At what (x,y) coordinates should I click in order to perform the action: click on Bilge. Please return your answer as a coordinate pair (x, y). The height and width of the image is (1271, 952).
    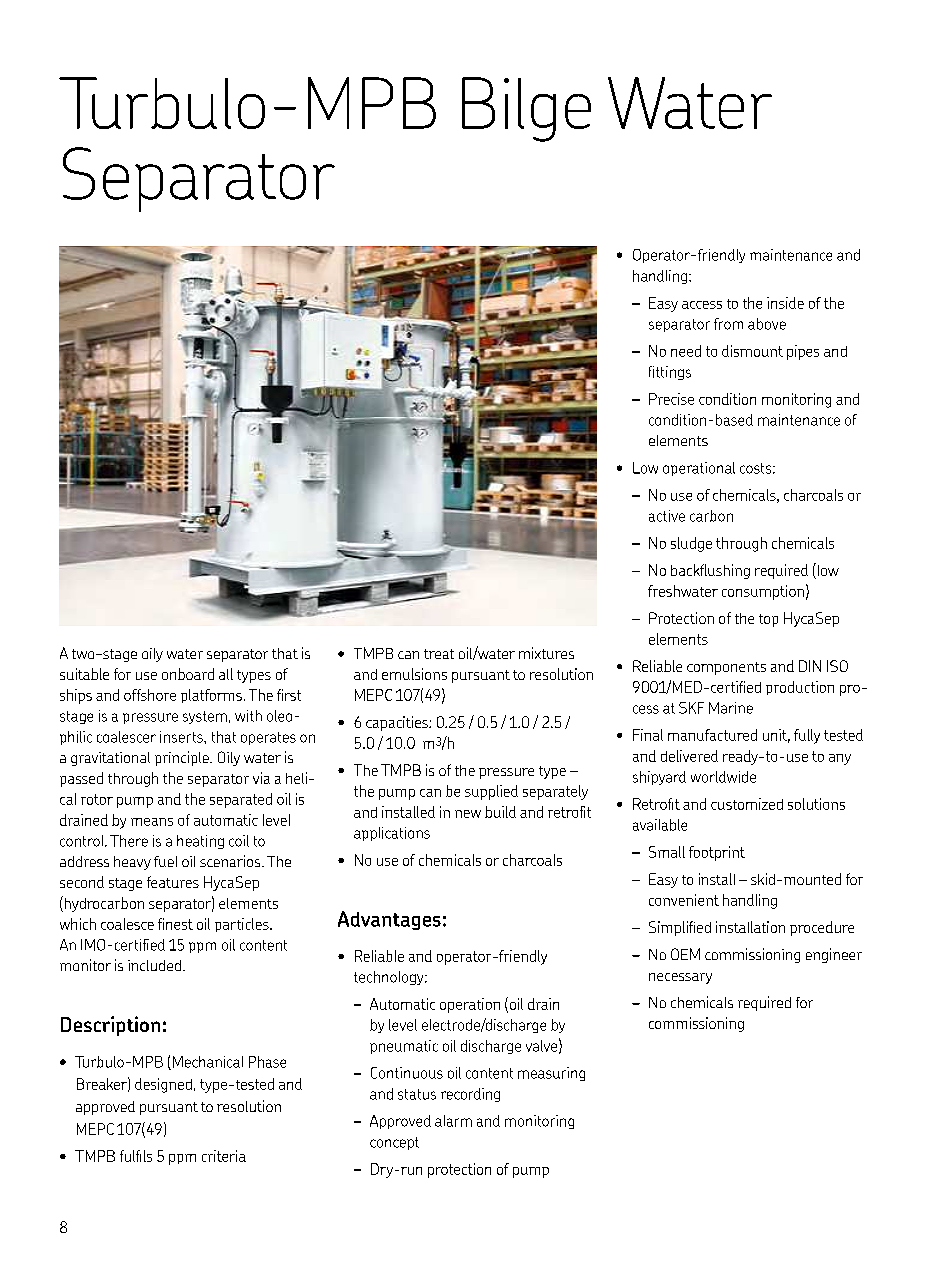
    Looking at the image, I should click on (526, 109).
